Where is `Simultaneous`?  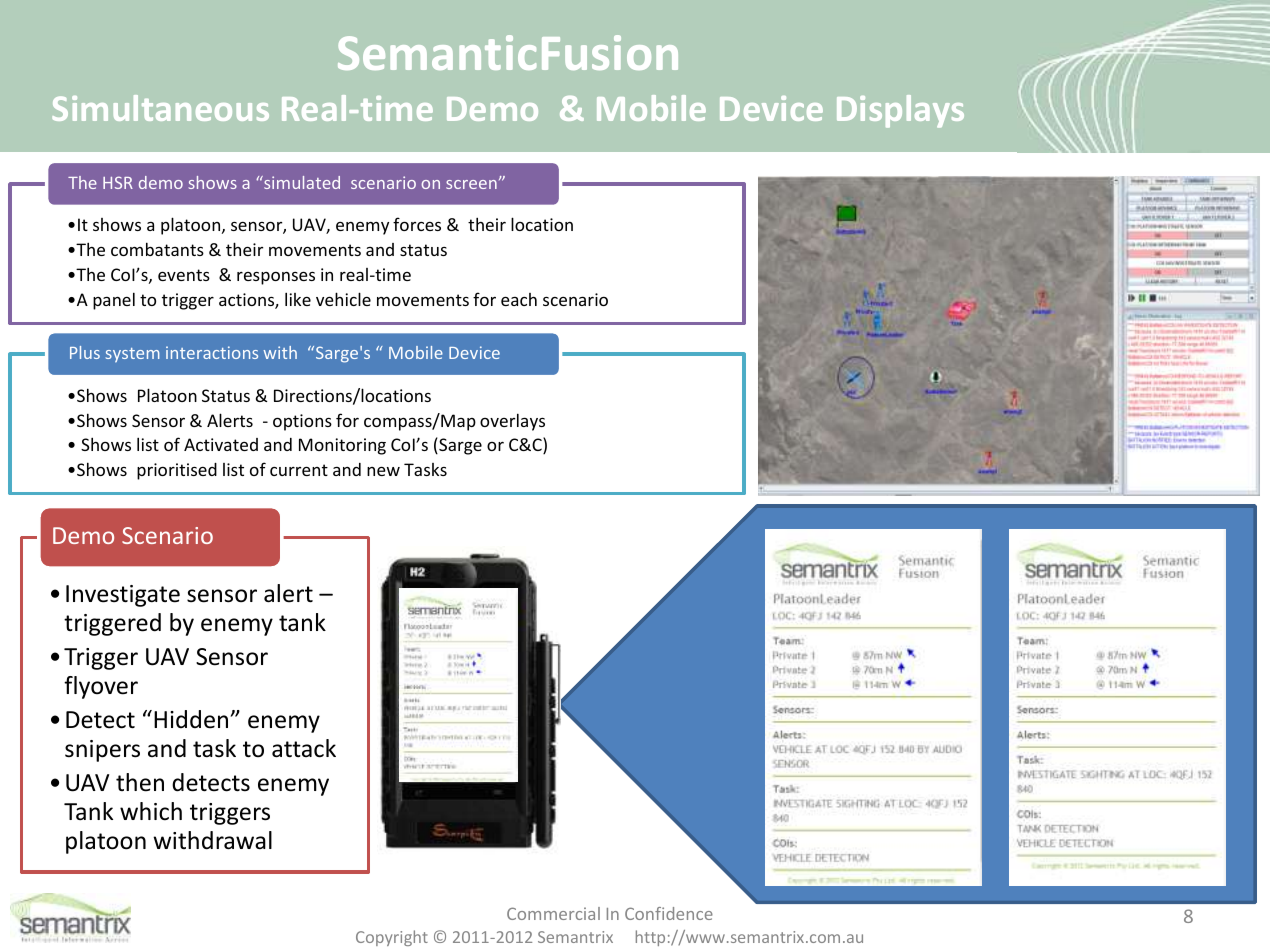
Simultaneous is located at coordinates (160, 108).
